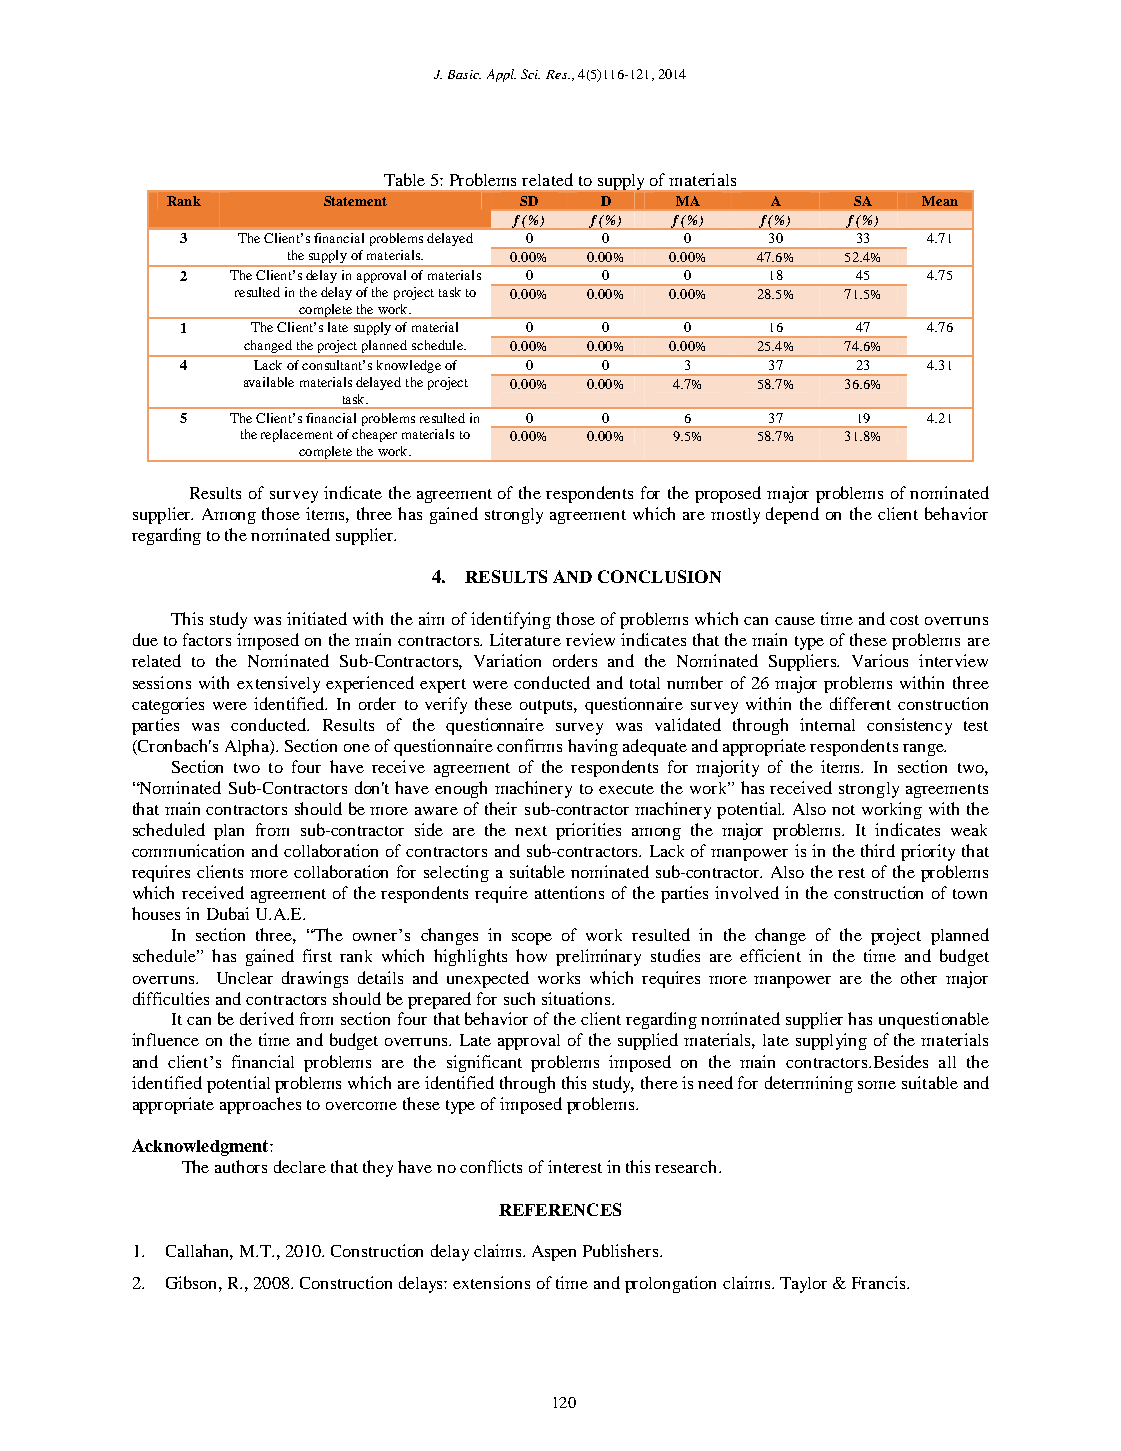 The width and height of the page is (1121, 1451). What do you see at coordinates (188, 850) in the page?
I see `communication` at bounding box center [188, 850].
